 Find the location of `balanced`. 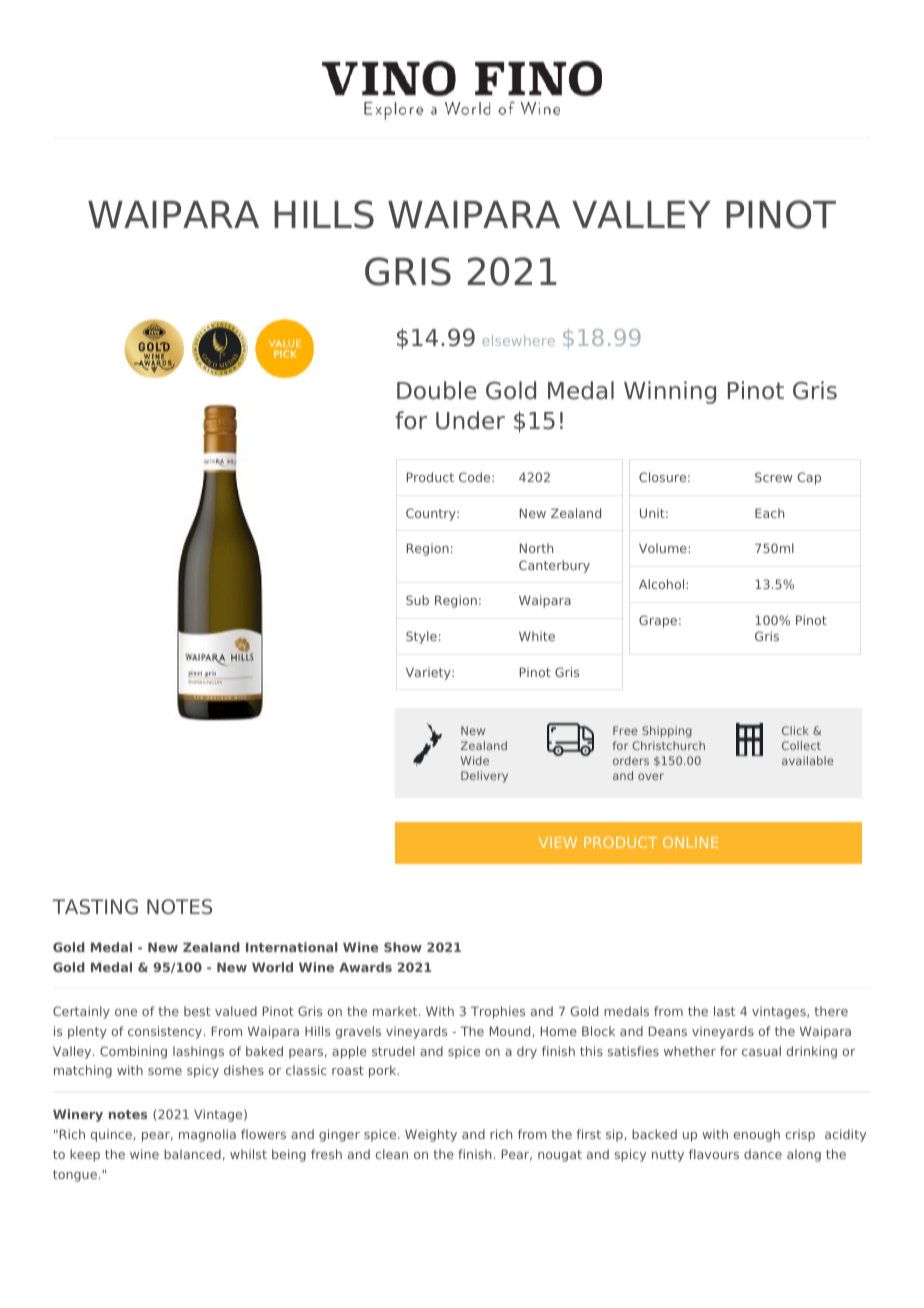

balanced is located at coordinates (192, 1154).
